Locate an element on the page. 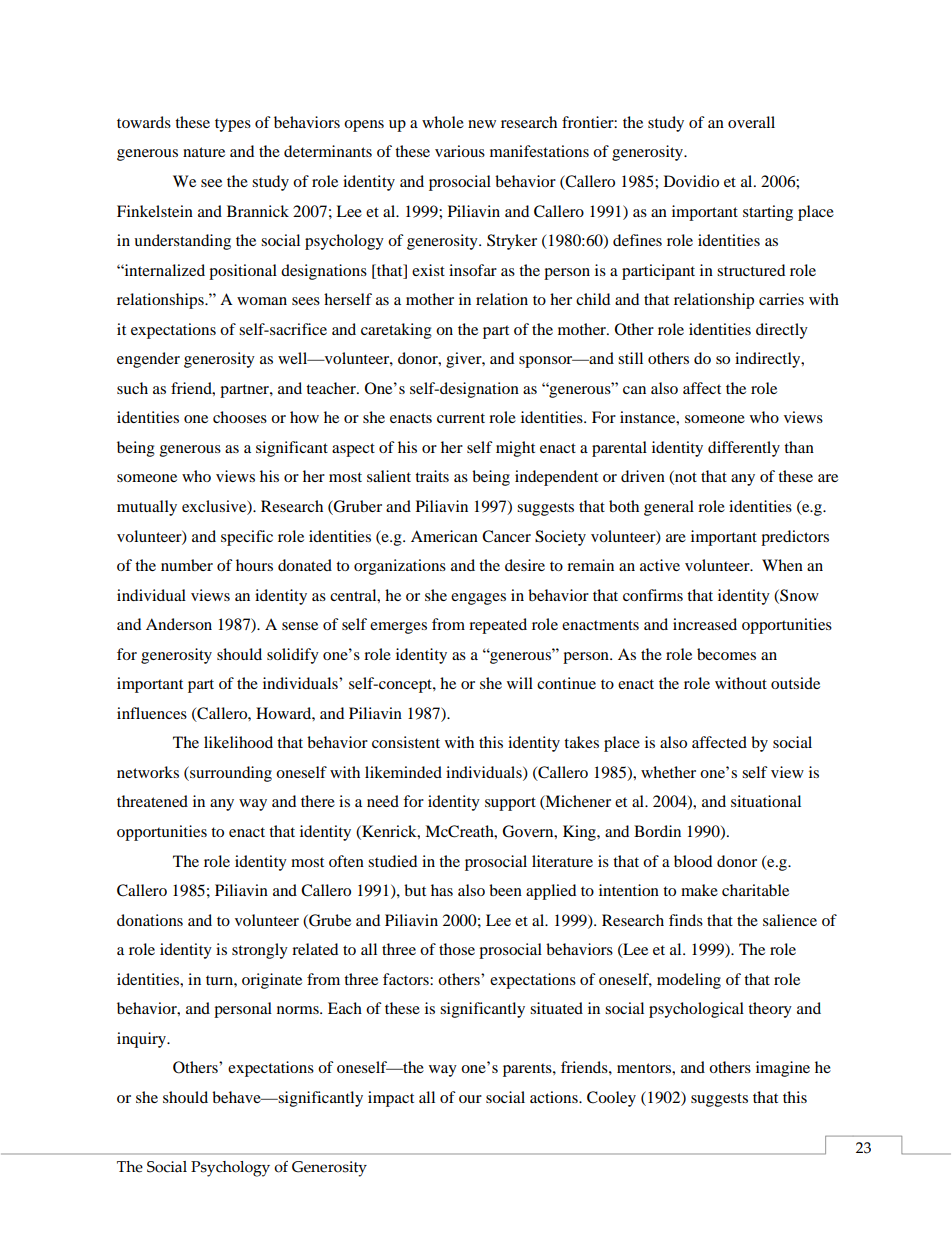  imagine is located at coordinates (783, 1069).
